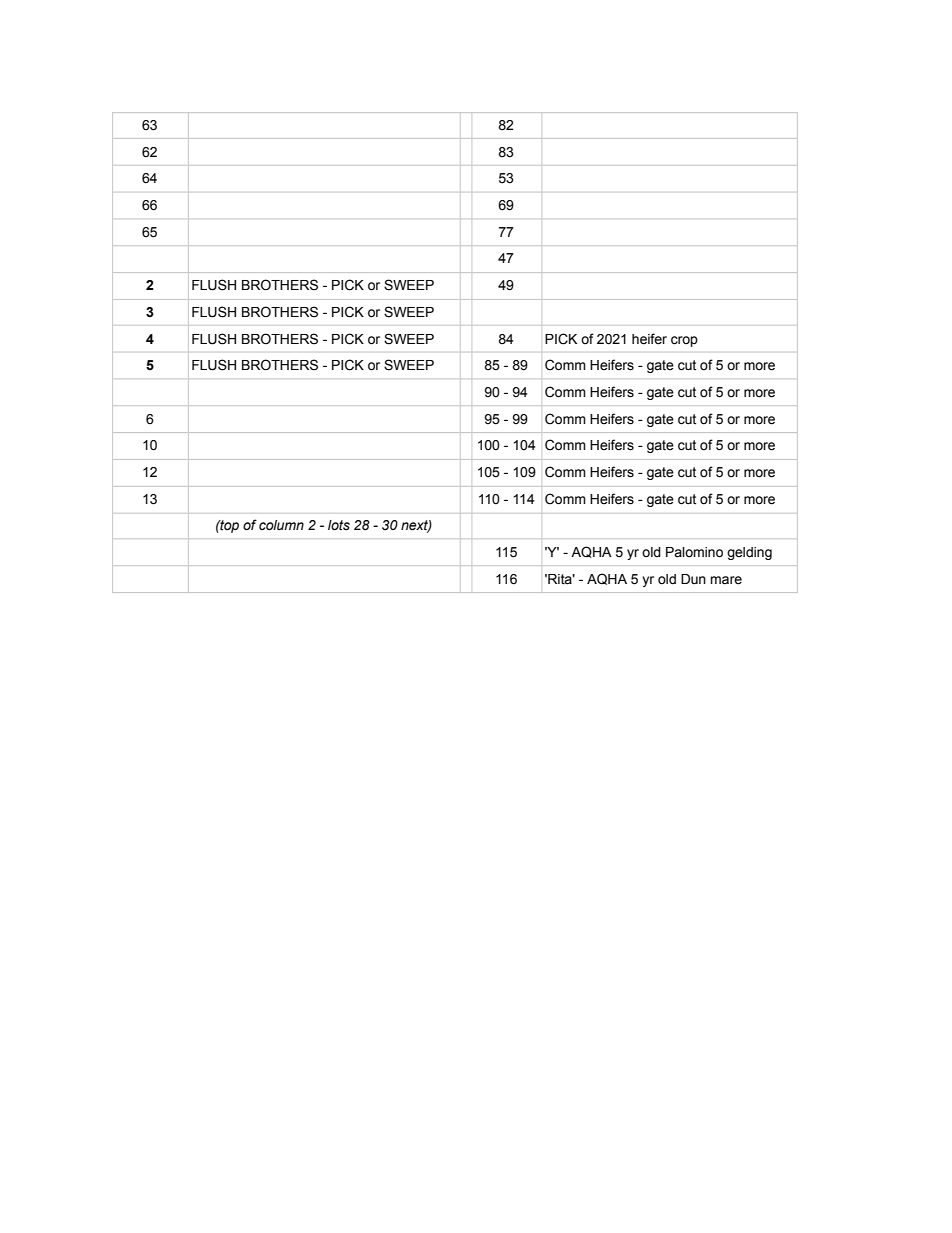  What do you see at coordinates (339, 525) in the screenshot?
I see `lots` at bounding box center [339, 525].
